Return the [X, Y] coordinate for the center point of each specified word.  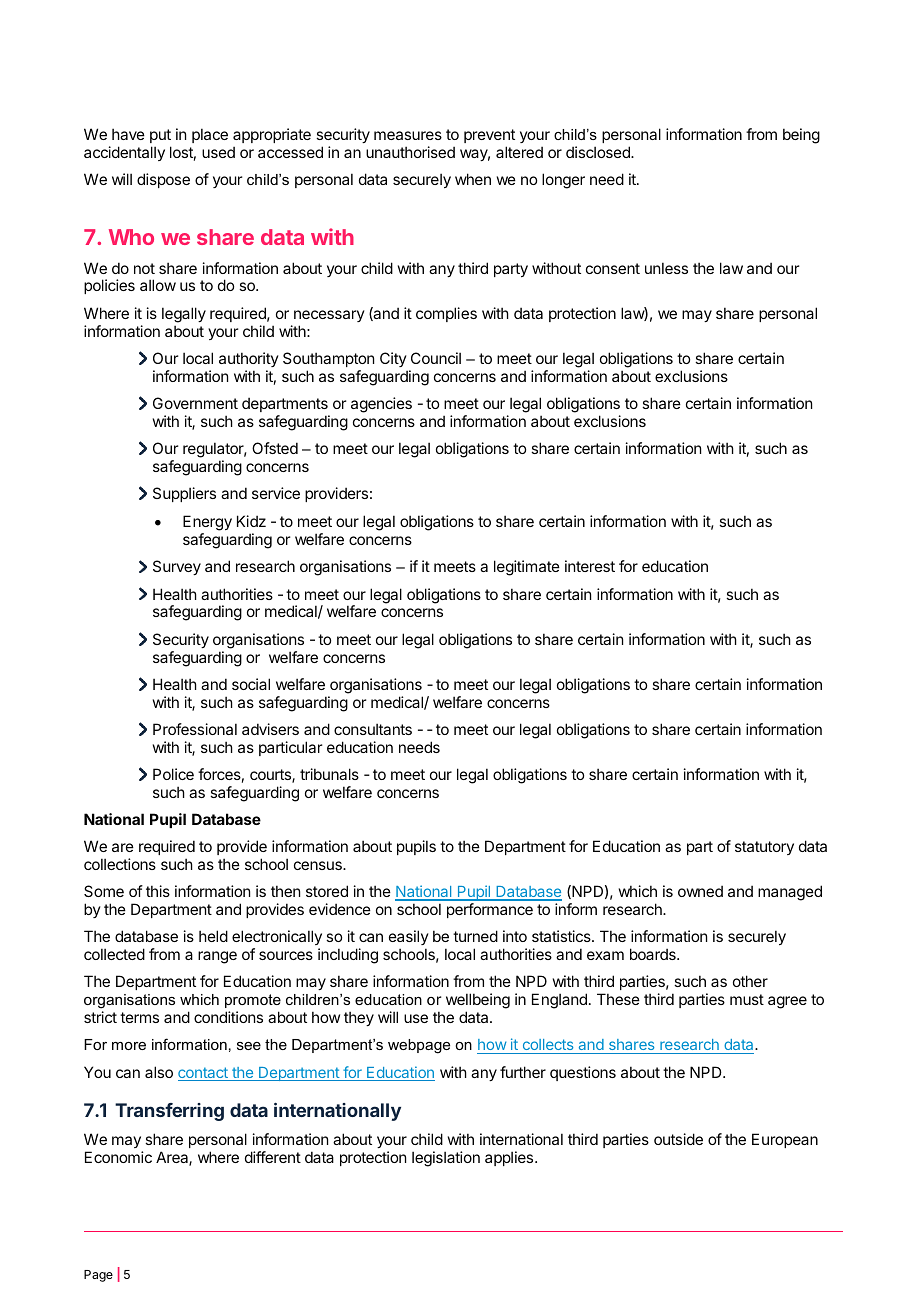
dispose [163, 180]
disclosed [599, 152]
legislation [446, 1159]
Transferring [169, 1112]
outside [678, 1139]
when [473, 179]
